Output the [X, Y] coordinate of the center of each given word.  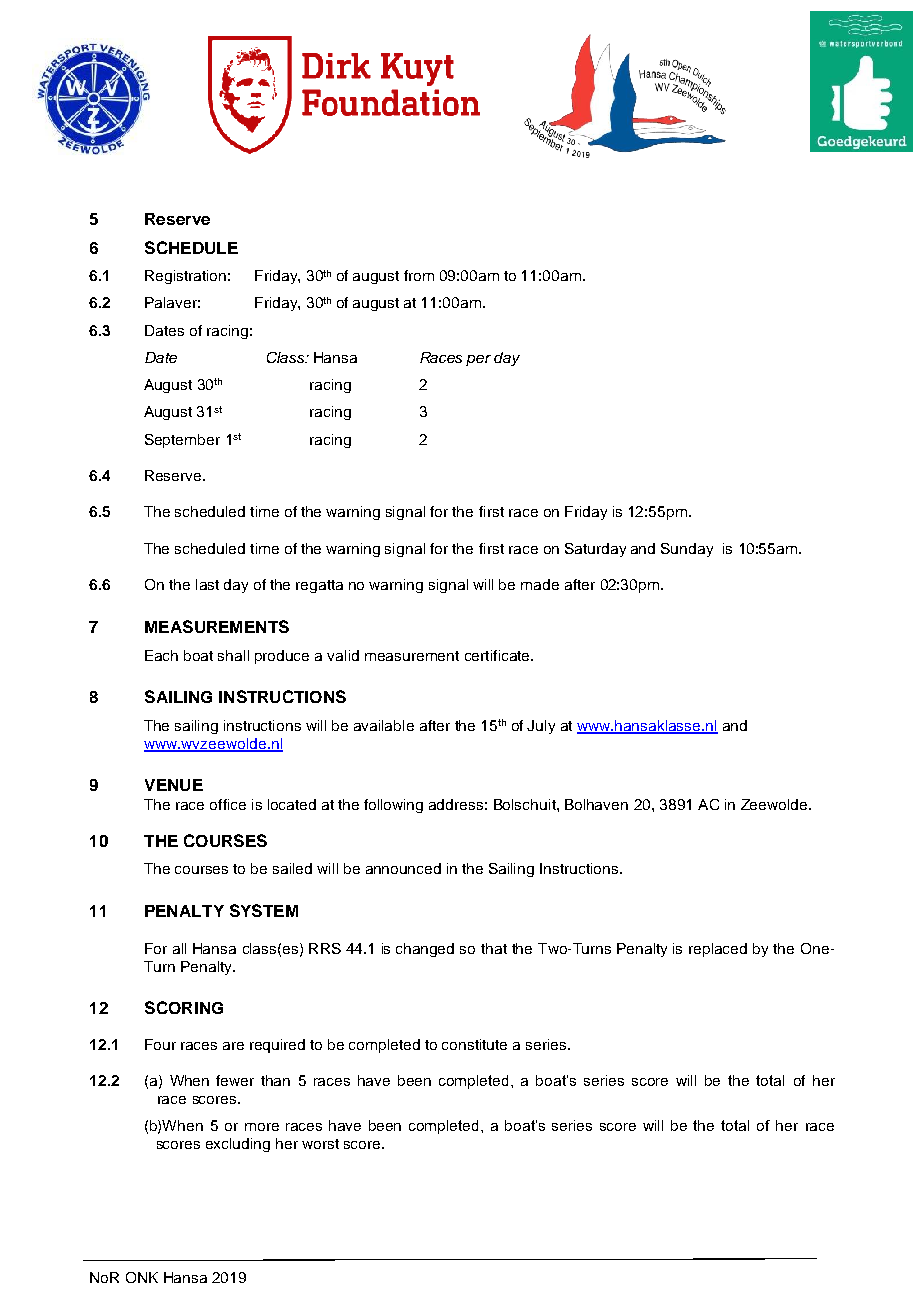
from [419, 275]
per [478, 360]
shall [233, 655]
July [541, 727]
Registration [185, 277]
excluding [238, 1145]
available [384, 725]
